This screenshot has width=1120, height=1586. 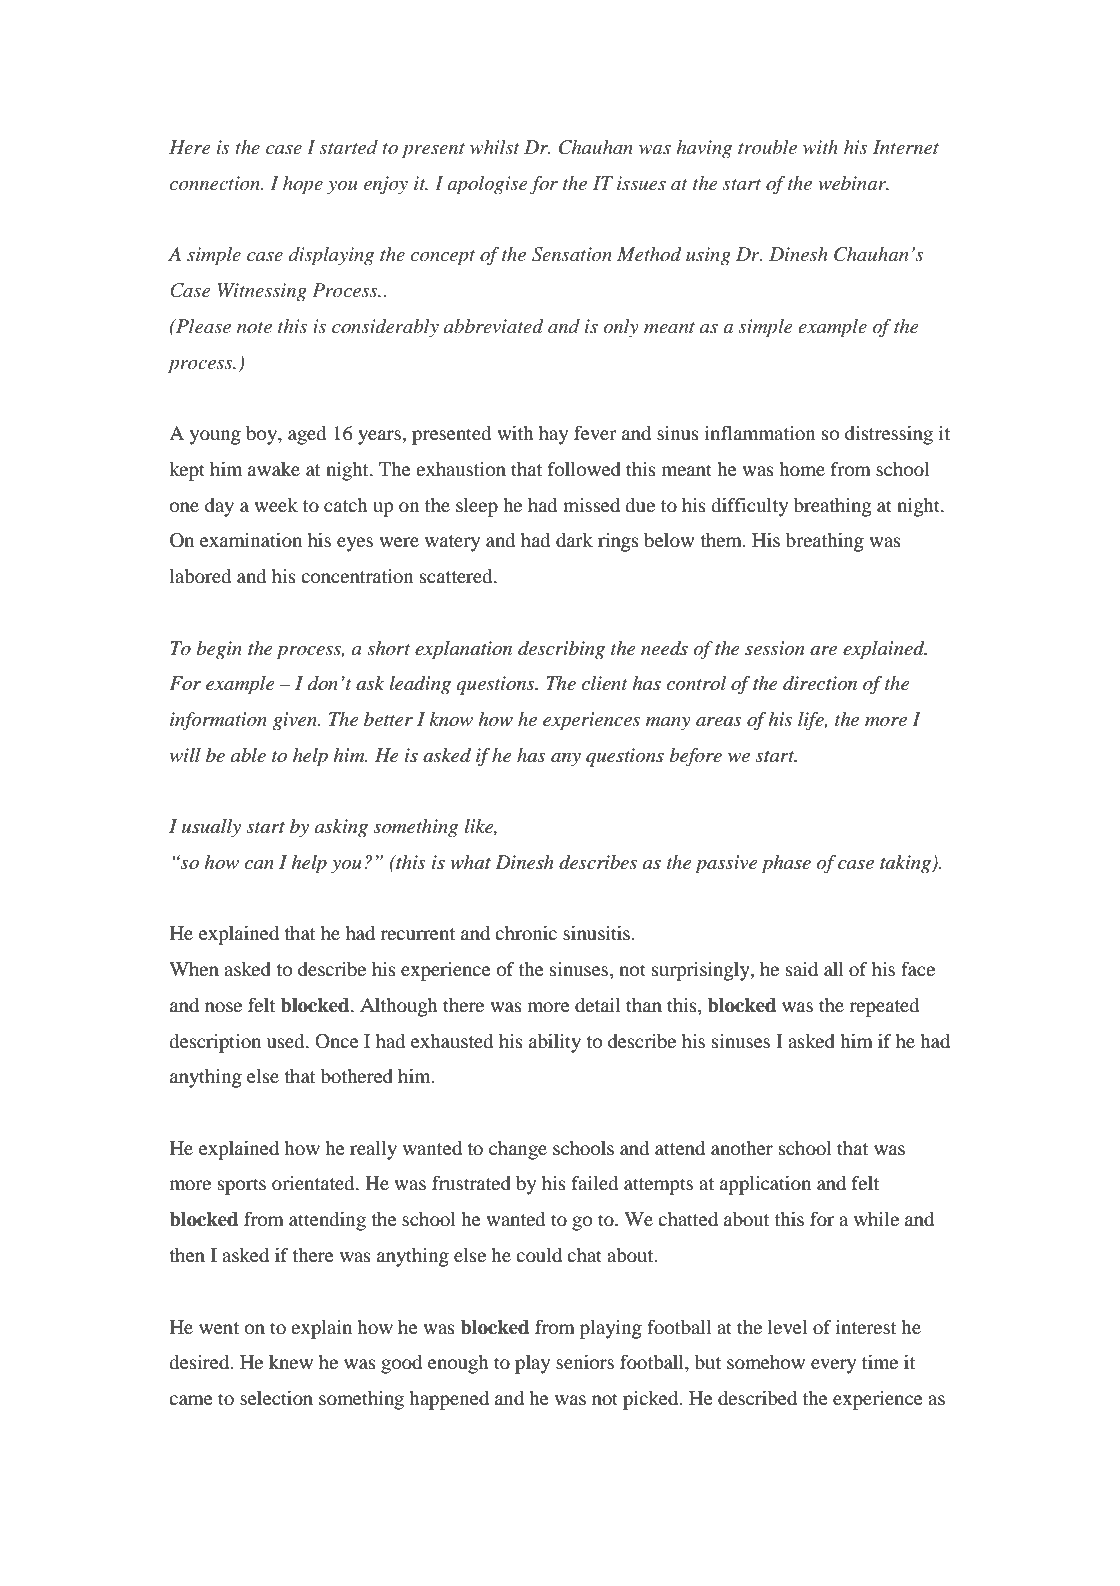 I want to click on direction, so click(x=820, y=683).
